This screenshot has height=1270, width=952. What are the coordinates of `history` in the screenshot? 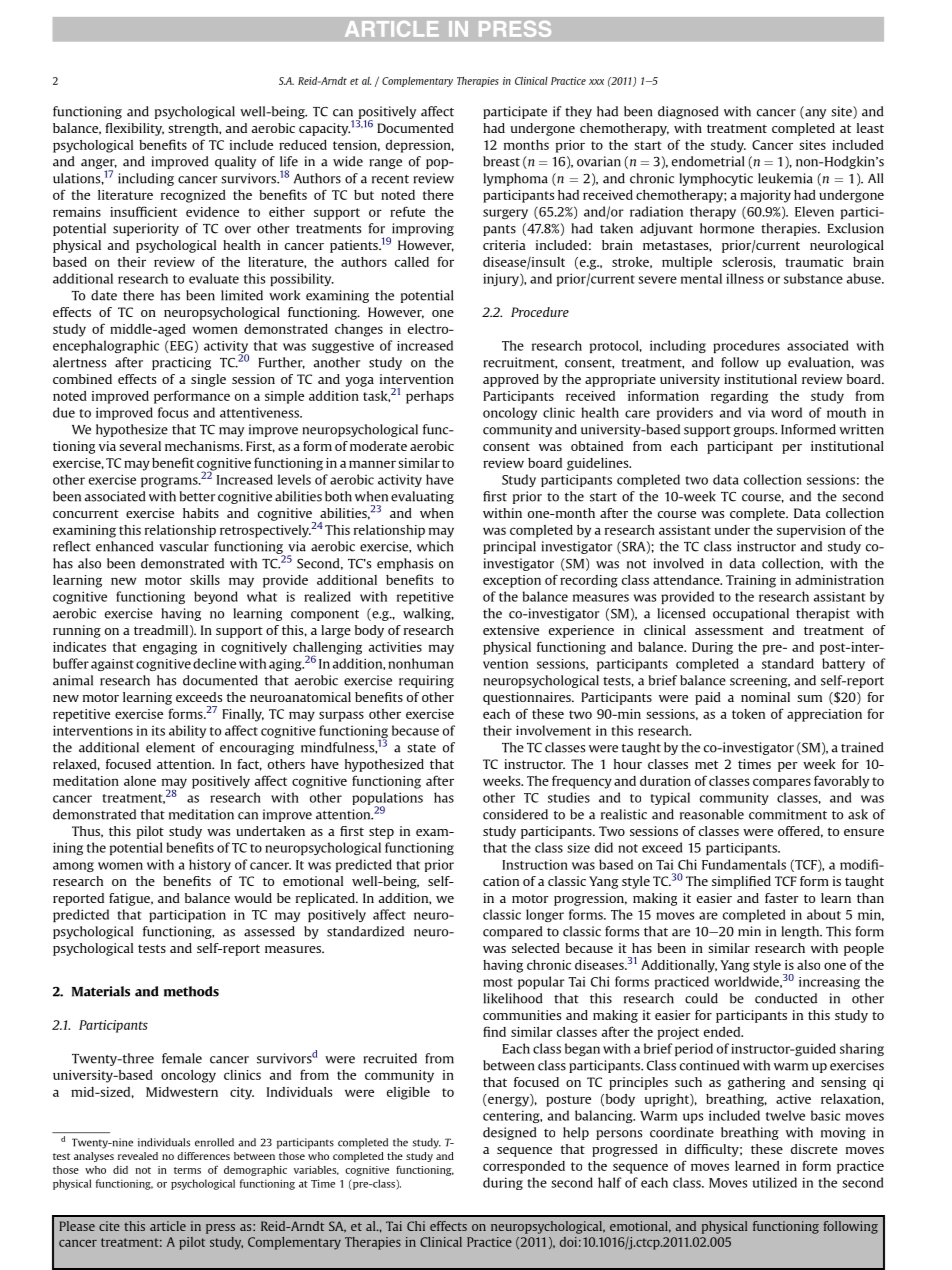 It's located at (210, 865).
